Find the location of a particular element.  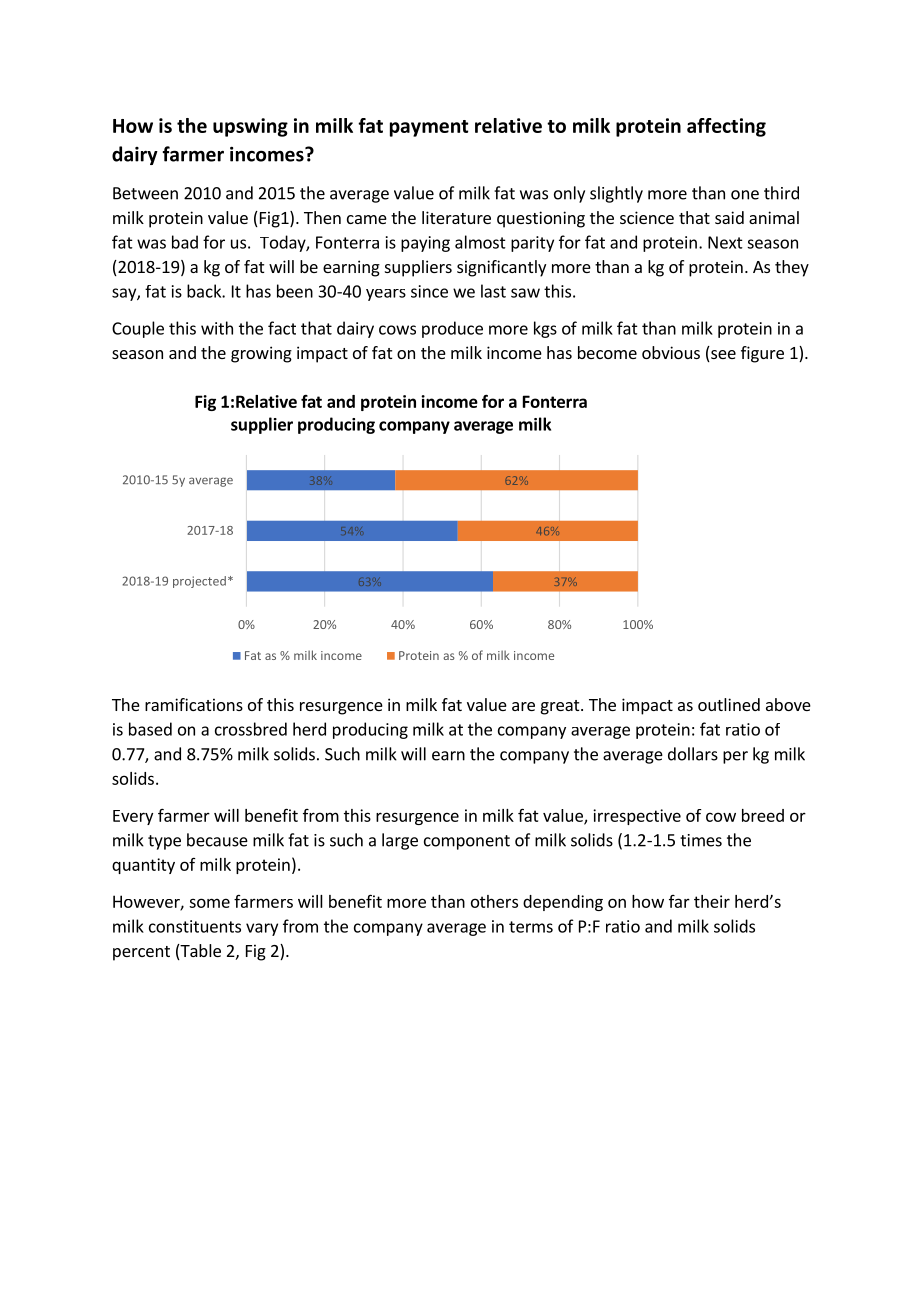

see is located at coordinates (722, 356).
